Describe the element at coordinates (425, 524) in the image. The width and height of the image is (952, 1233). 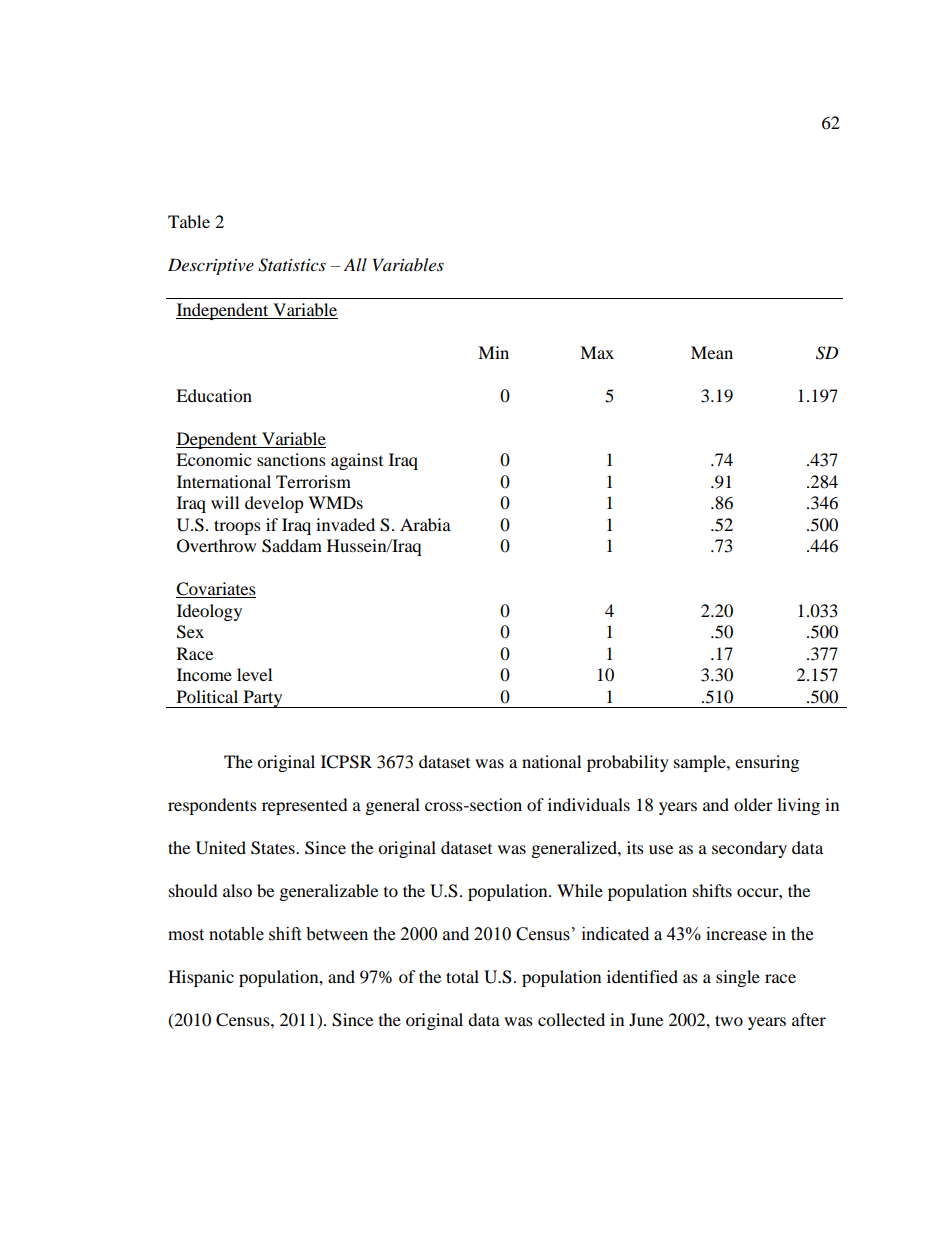
I see `Arabia` at that location.
